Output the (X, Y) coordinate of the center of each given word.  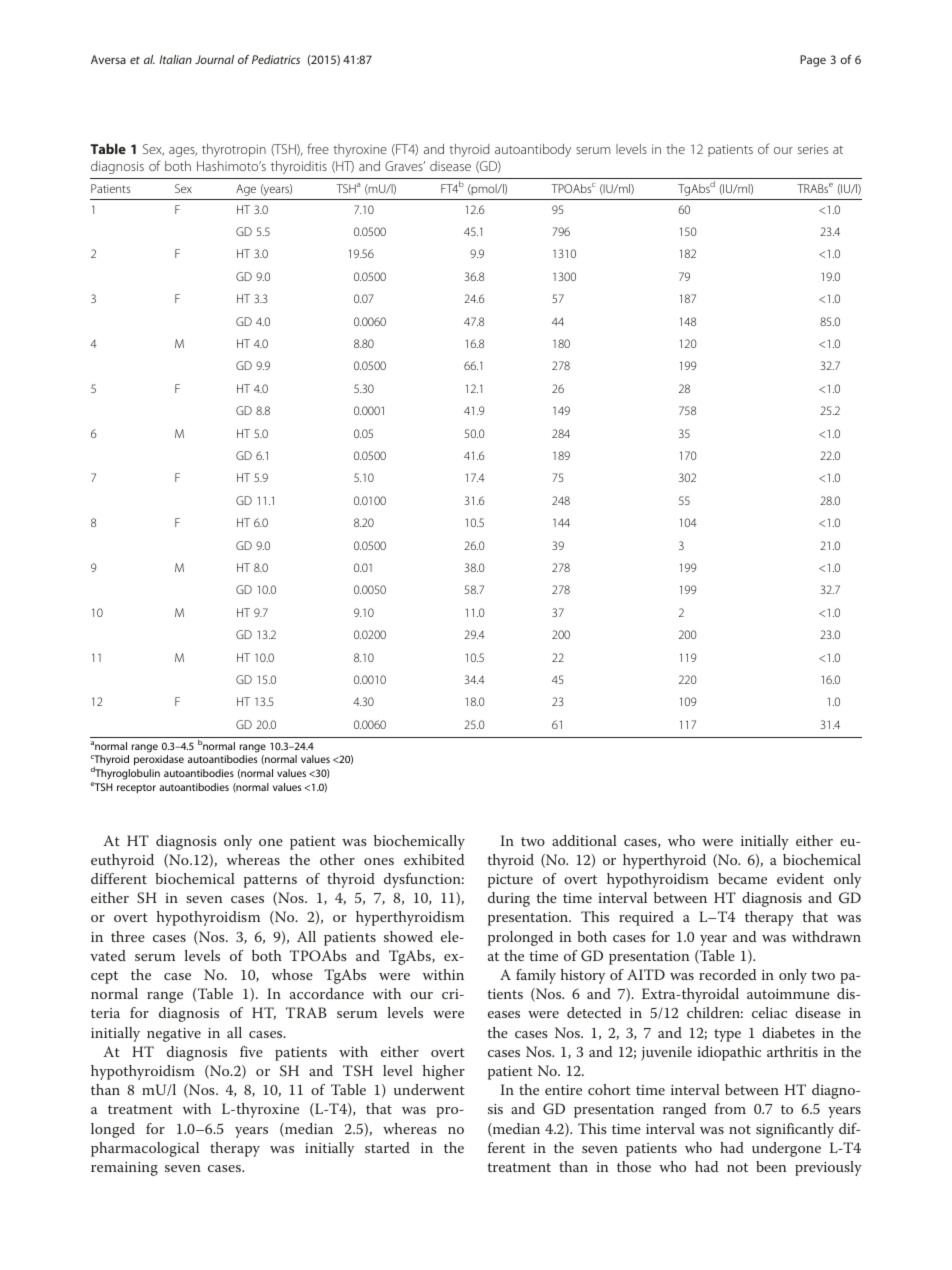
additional (584, 840)
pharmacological (145, 1149)
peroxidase (159, 760)
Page (813, 61)
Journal (214, 59)
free (318, 148)
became (742, 878)
